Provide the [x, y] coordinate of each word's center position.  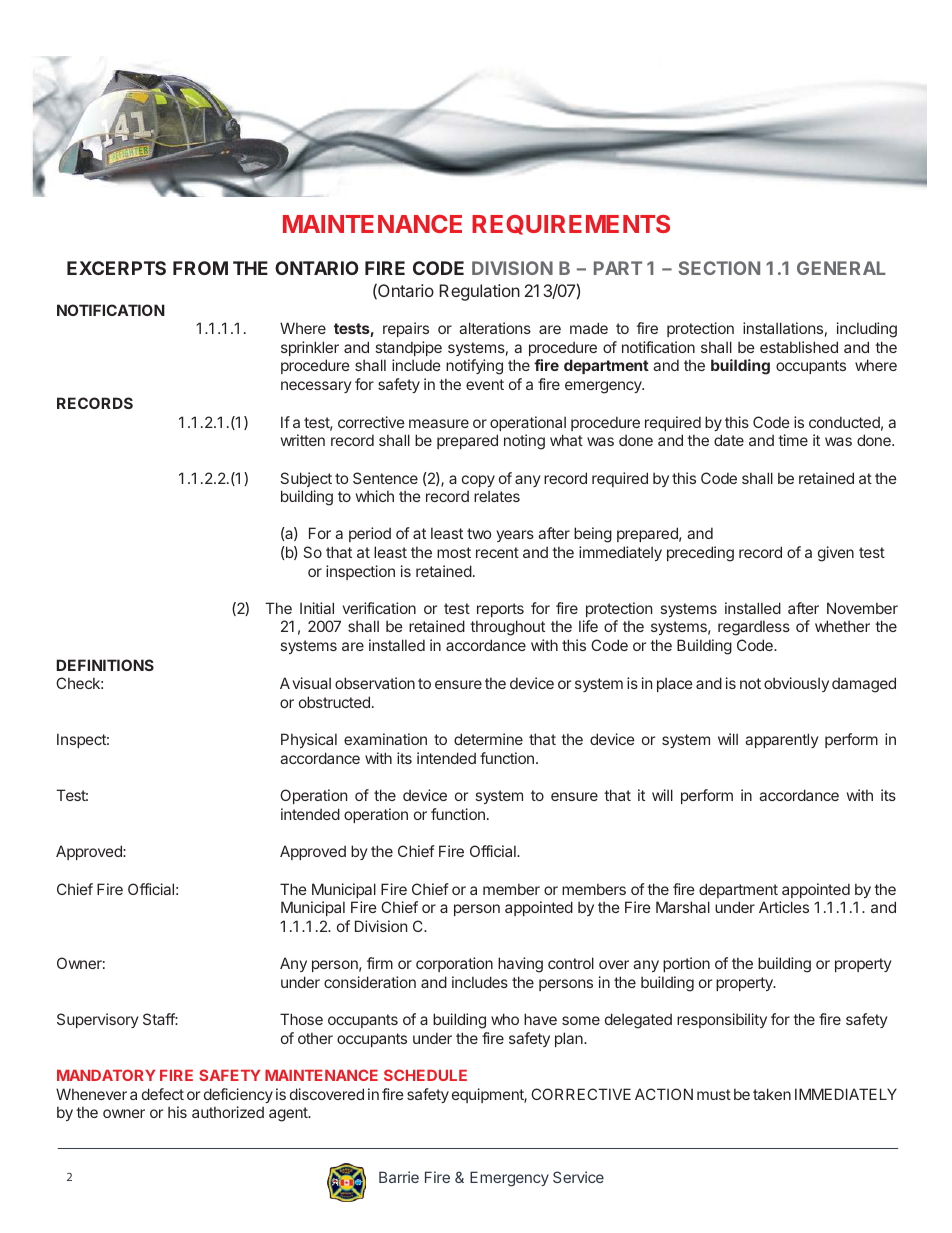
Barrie [399, 1177]
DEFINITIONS [105, 665]
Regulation [479, 292]
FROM [200, 268]
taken [772, 1094]
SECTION [719, 268]
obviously [796, 684]
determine [488, 739]
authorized [228, 1112]
